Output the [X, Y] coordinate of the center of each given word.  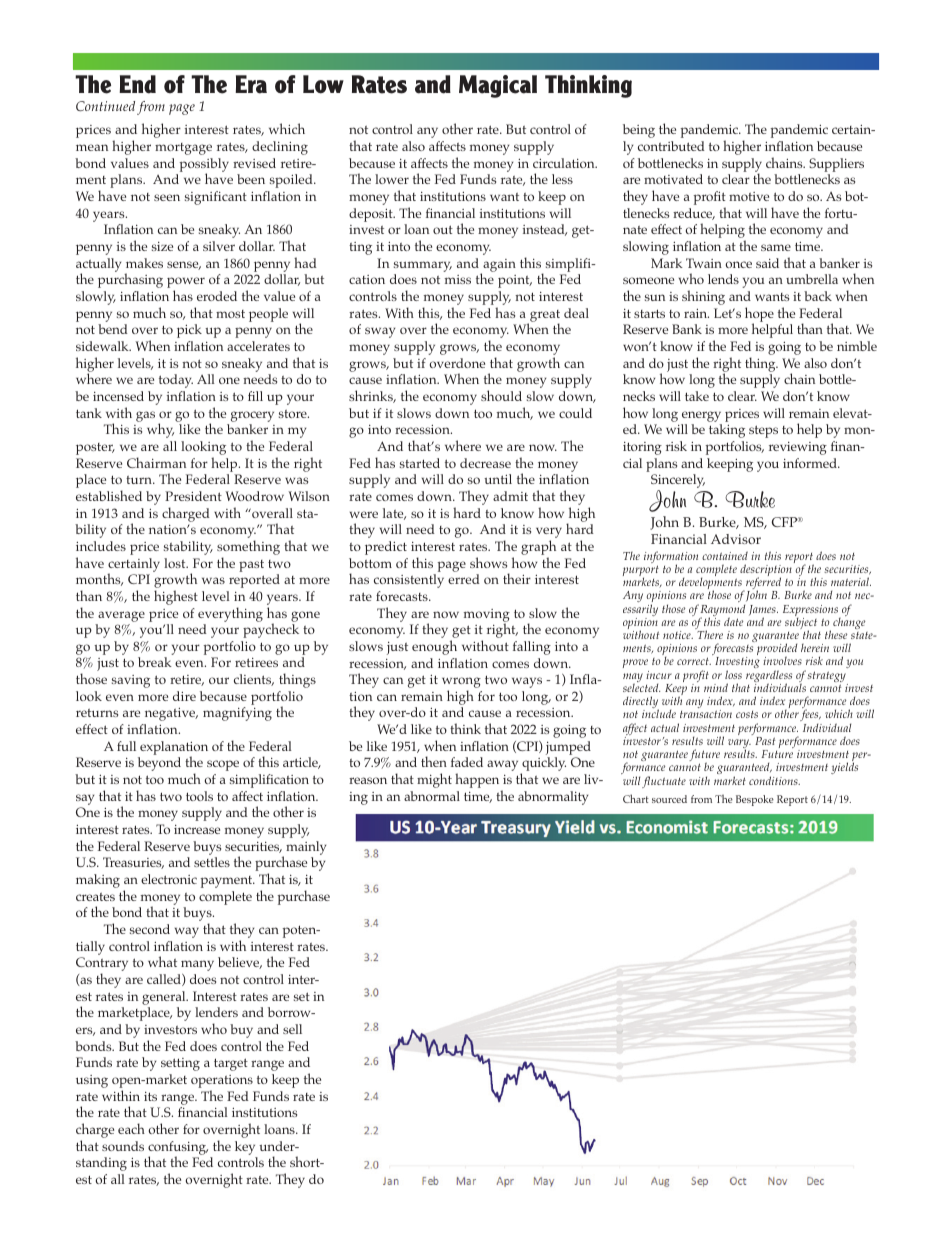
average [121, 616]
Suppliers [836, 165]
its [150, 1096]
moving [487, 616]
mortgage [183, 149]
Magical [498, 86]
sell [292, 1029]
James [763, 611]
